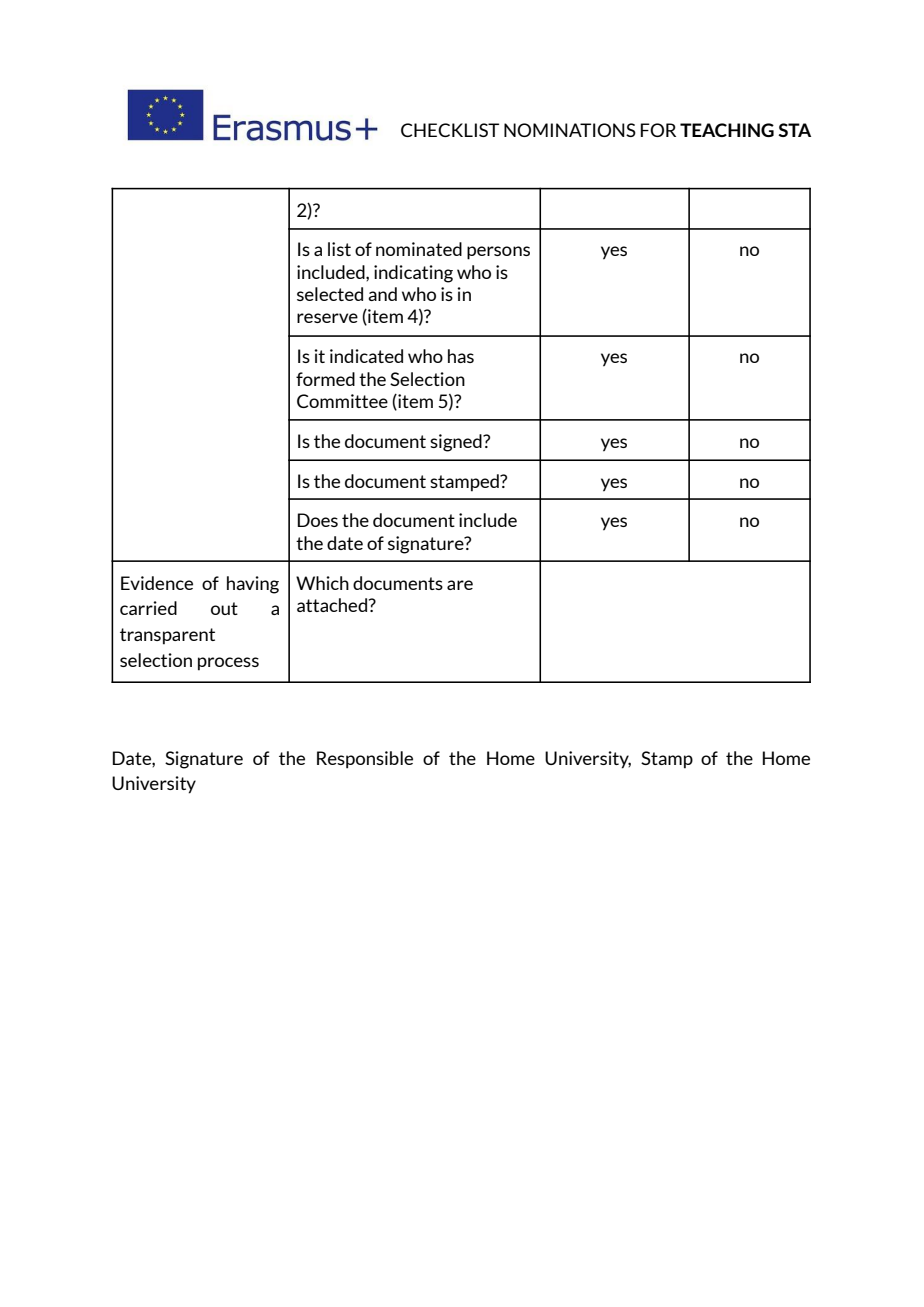 The width and height of the page is (924, 1307). Describe the element at coordinates (461, 356) in the page. I see `has` at that location.
